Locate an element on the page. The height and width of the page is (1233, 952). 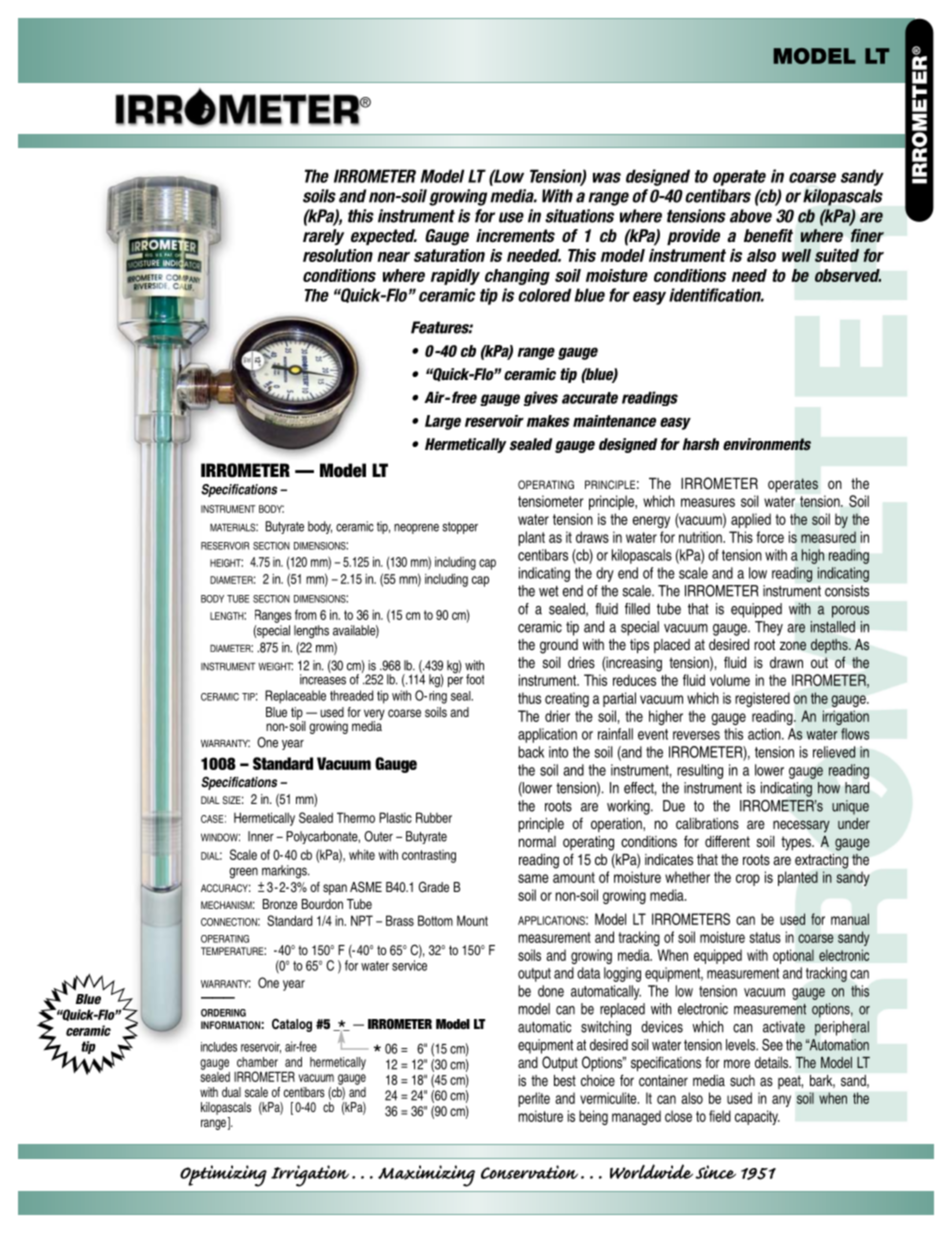
Inner is located at coordinates (261, 836).
